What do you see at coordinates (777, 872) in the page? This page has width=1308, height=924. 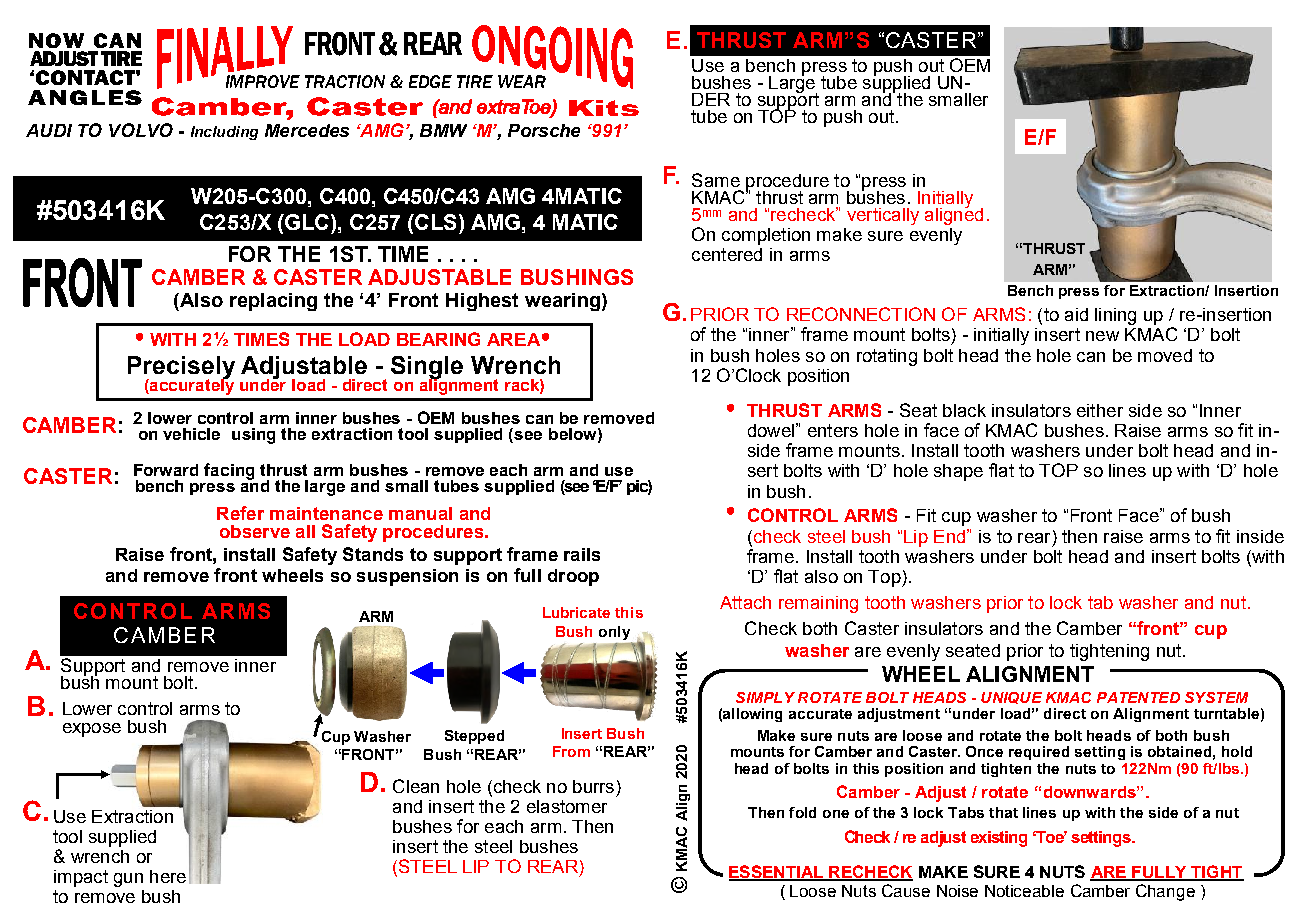 I see `ESSENTIAL` at bounding box center [777, 872].
